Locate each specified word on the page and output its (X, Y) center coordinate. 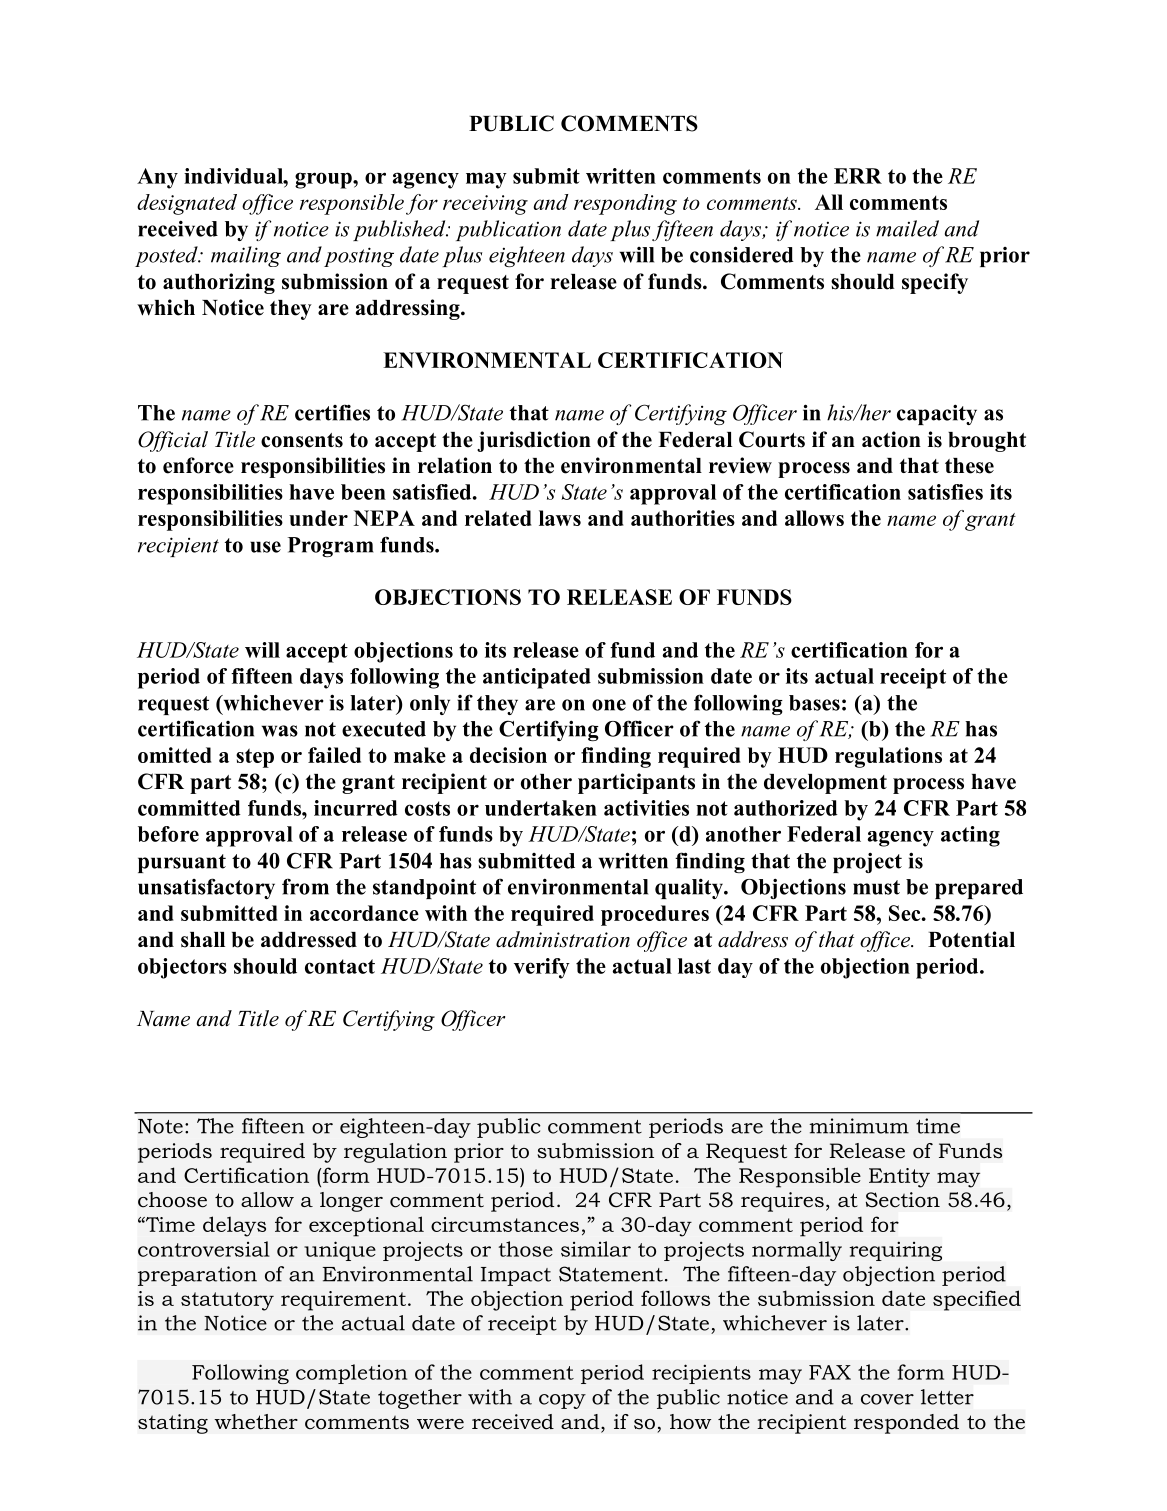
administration (563, 939)
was (280, 731)
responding (625, 204)
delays (234, 1226)
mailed (907, 228)
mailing (246, 256)
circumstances (505, 1224)
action (891, 439)
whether (256, 1422)
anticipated (537, 678)
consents (302, 440)
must (876, 887)
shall (203, 940)
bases (814, 703)
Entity (899, 1178)
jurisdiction (534, 441)
